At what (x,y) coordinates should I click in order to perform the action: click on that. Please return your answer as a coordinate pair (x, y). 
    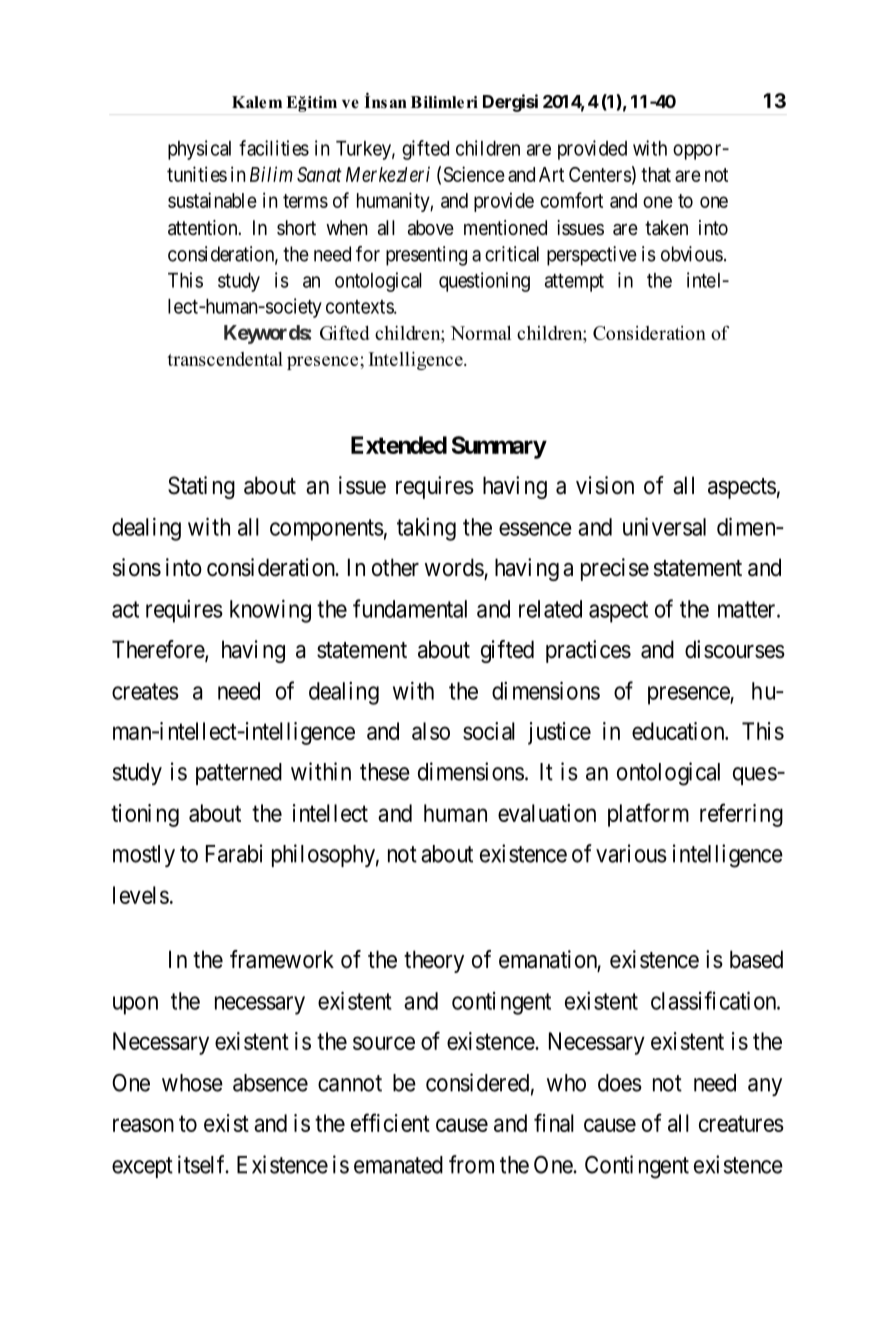
    Looking at the image, I should click on (656, 174).
